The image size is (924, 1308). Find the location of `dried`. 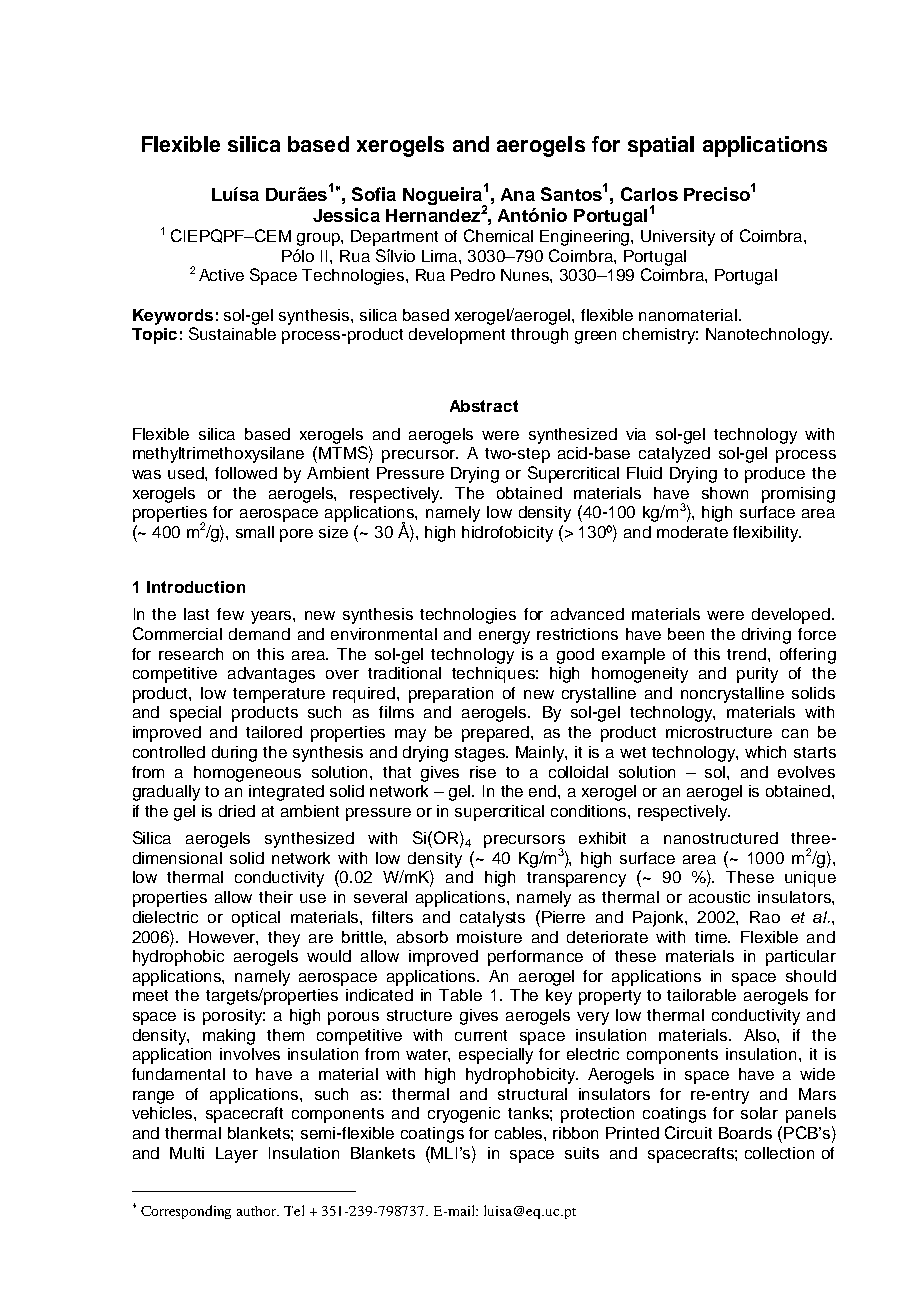

dried is located at coordinates (237, 811).
